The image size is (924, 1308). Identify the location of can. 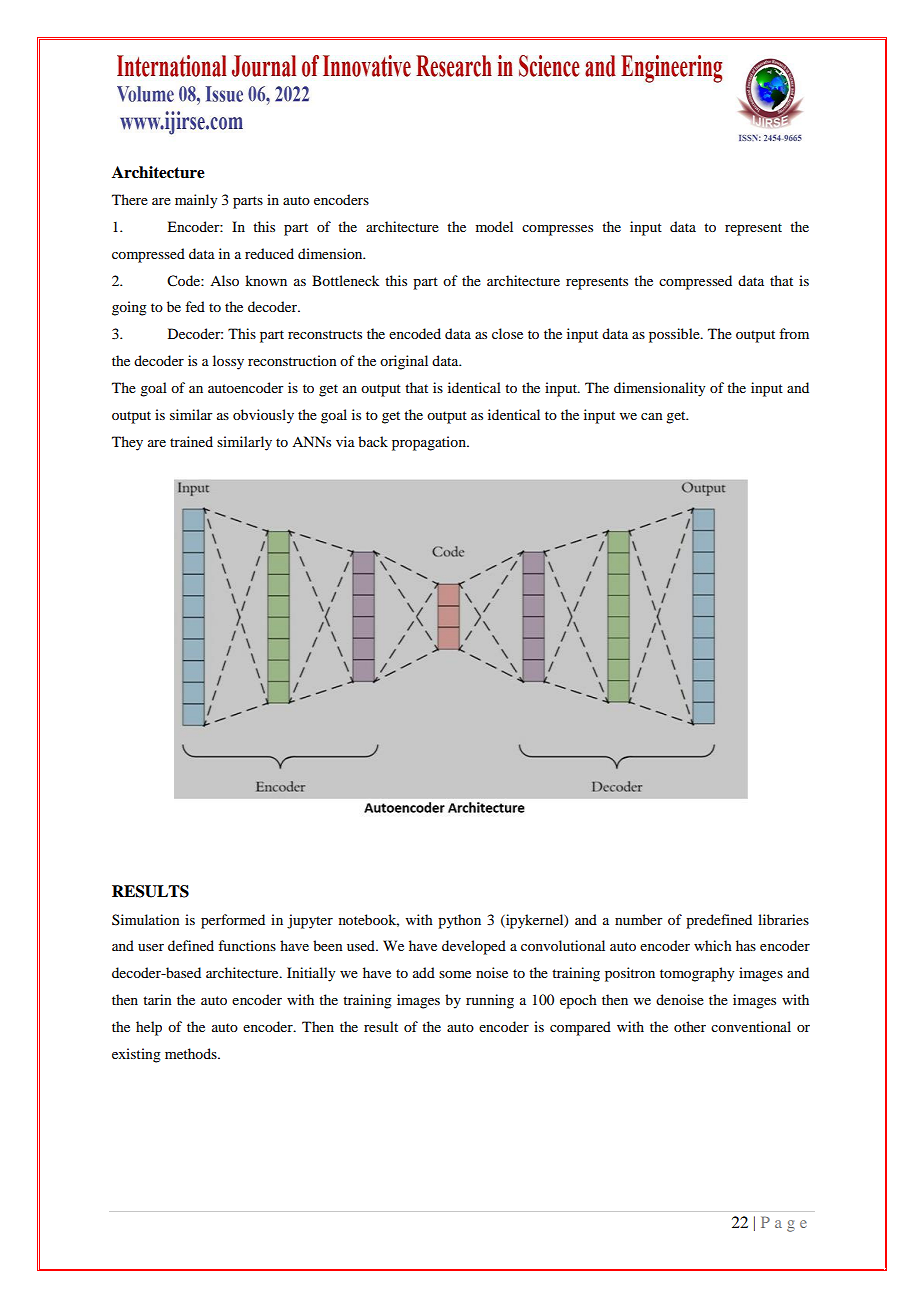
(652, 416).
